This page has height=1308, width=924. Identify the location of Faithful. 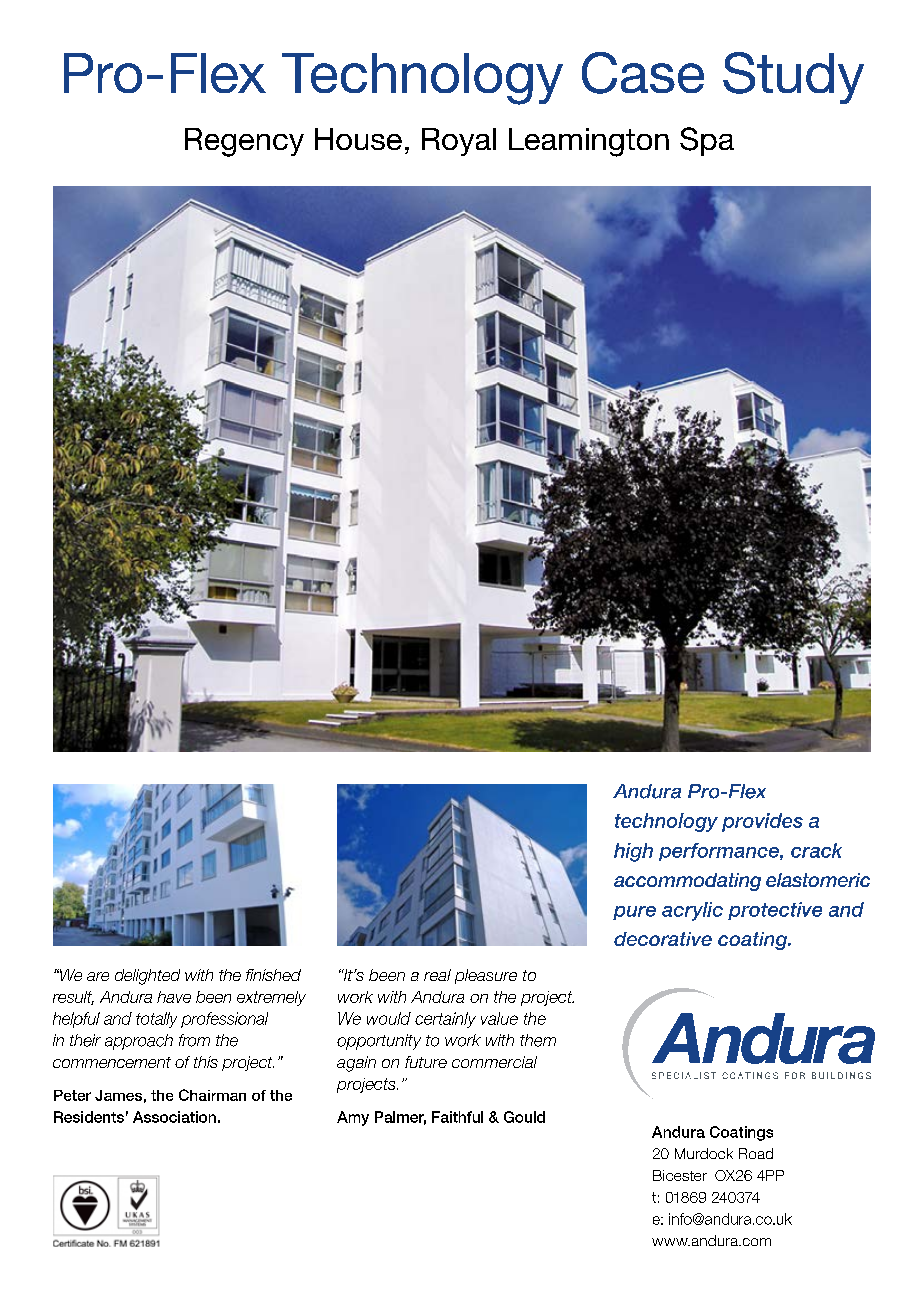
(457, 1117).
